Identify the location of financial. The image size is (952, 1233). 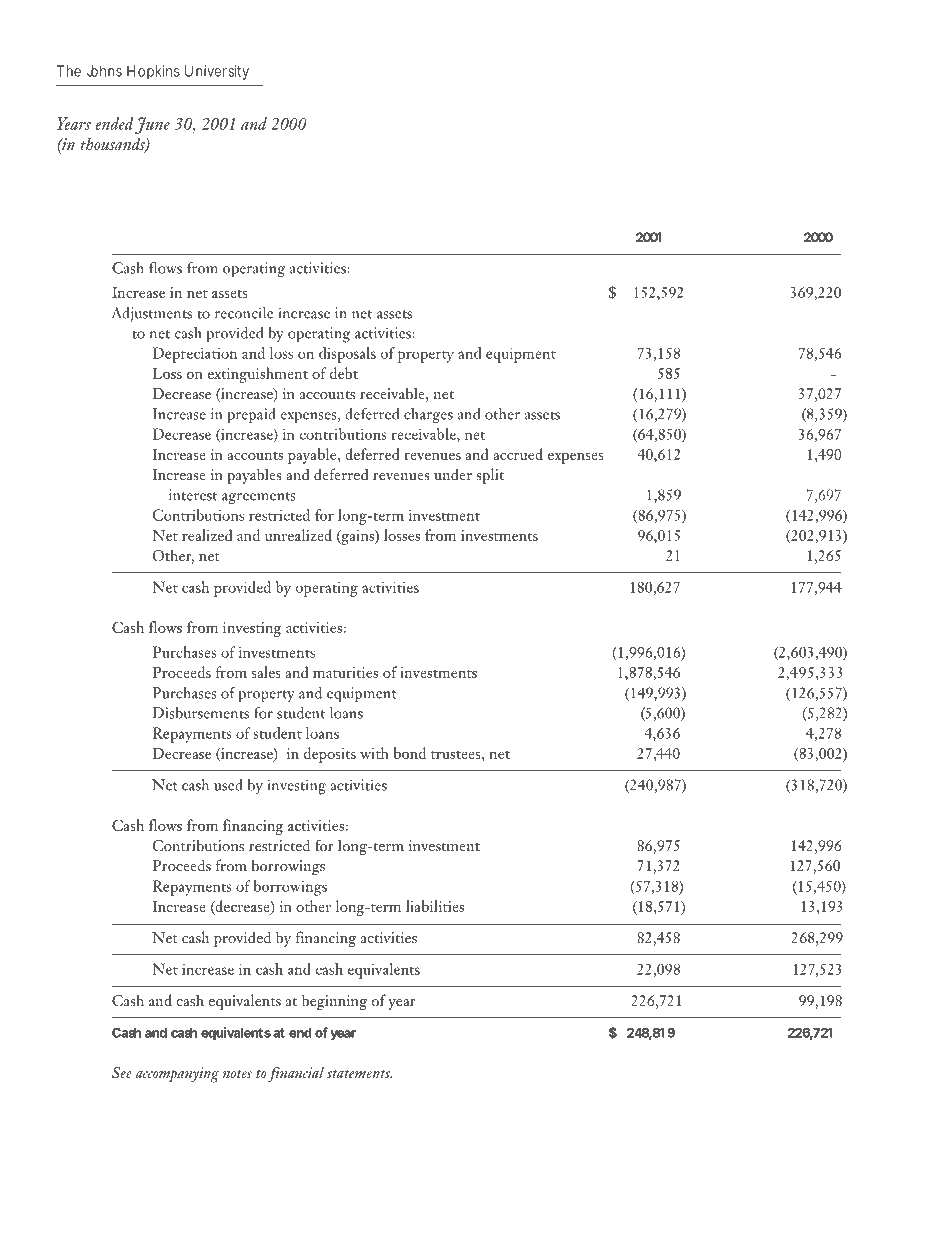
(296, 1074).
